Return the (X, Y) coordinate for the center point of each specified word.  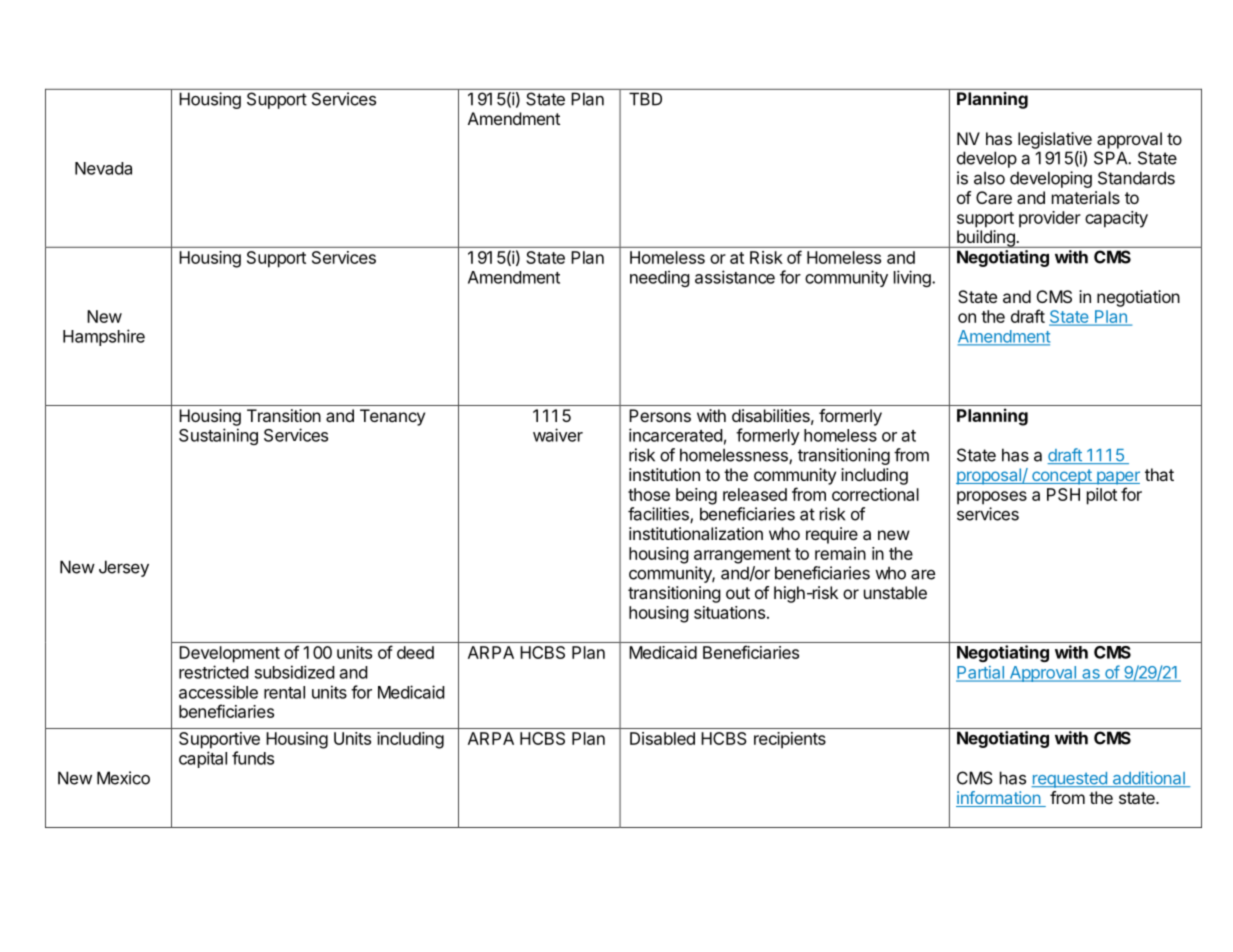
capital (203, 759)
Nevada (103, 168)
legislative (1055, 140)
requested (1070, 780)
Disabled (662, 738)
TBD (645, 99)
